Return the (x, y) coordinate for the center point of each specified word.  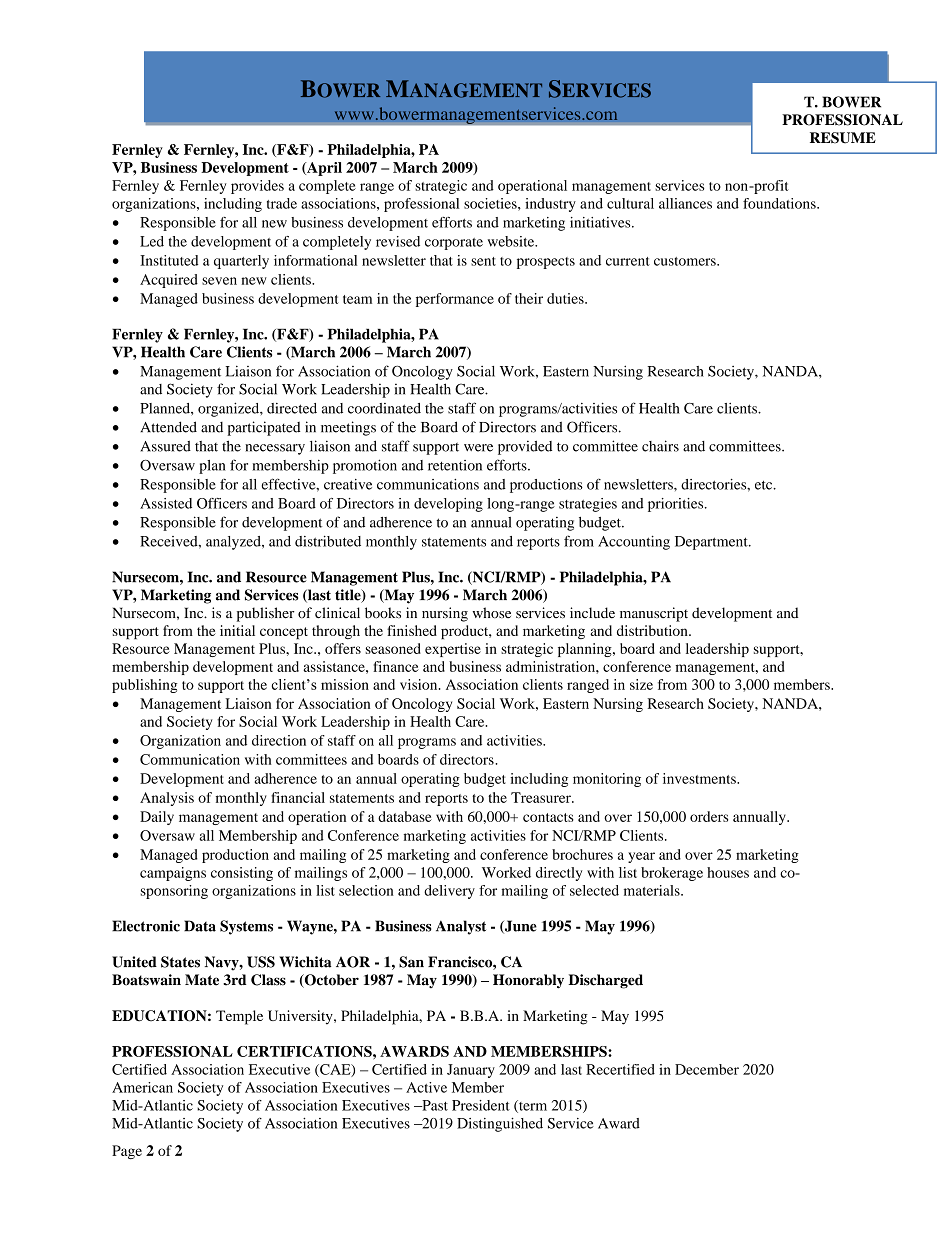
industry (550, 205)
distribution (653, 630)
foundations (780, 203)
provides (257, 187)
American (142, 1087)
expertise (453, 650)
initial (237, 630)
